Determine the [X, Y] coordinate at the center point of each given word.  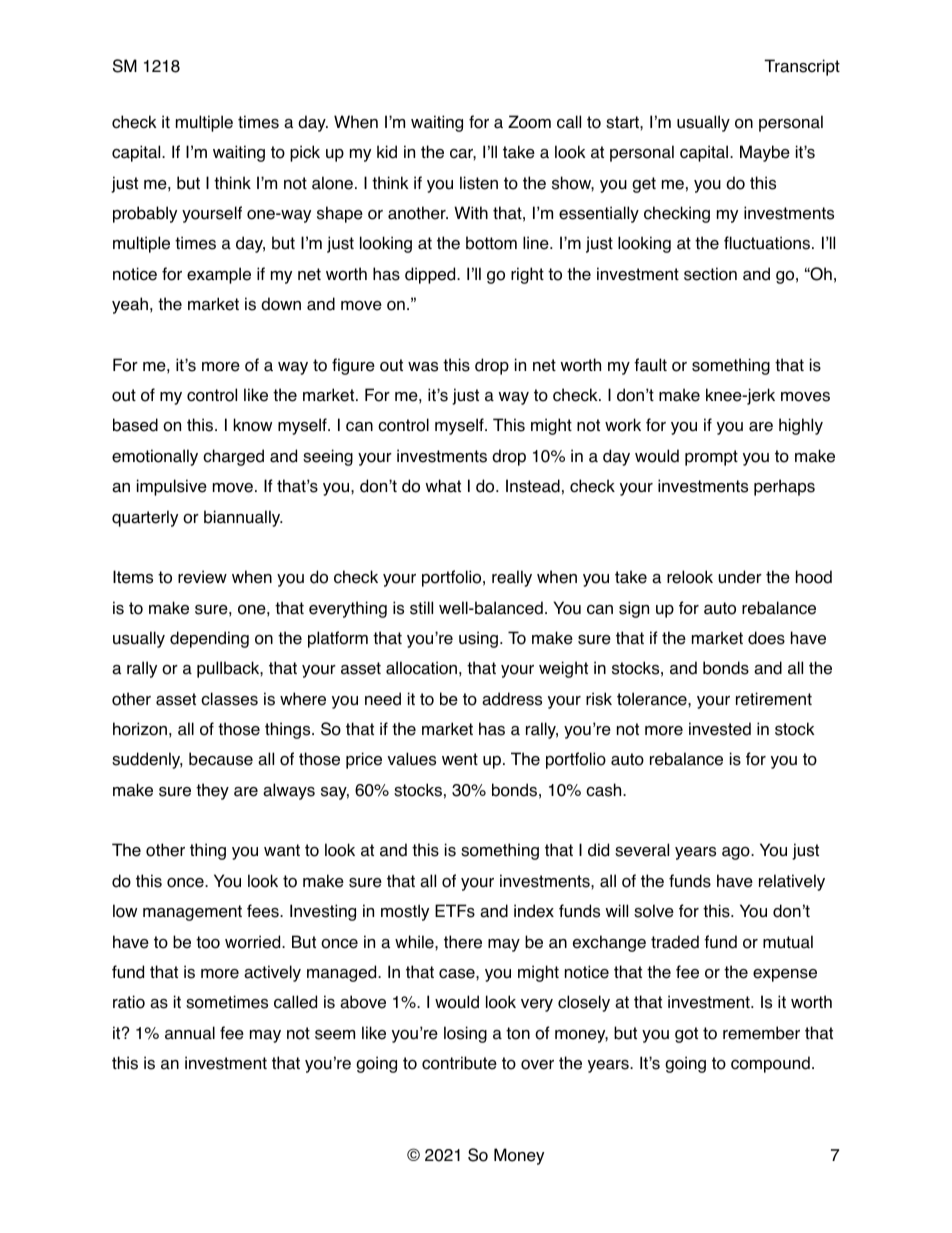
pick [305, 153]
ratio [129, 1002]
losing [465, 1034]
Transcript [802, 67]
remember [761, 1033]
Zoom [529, 122]
